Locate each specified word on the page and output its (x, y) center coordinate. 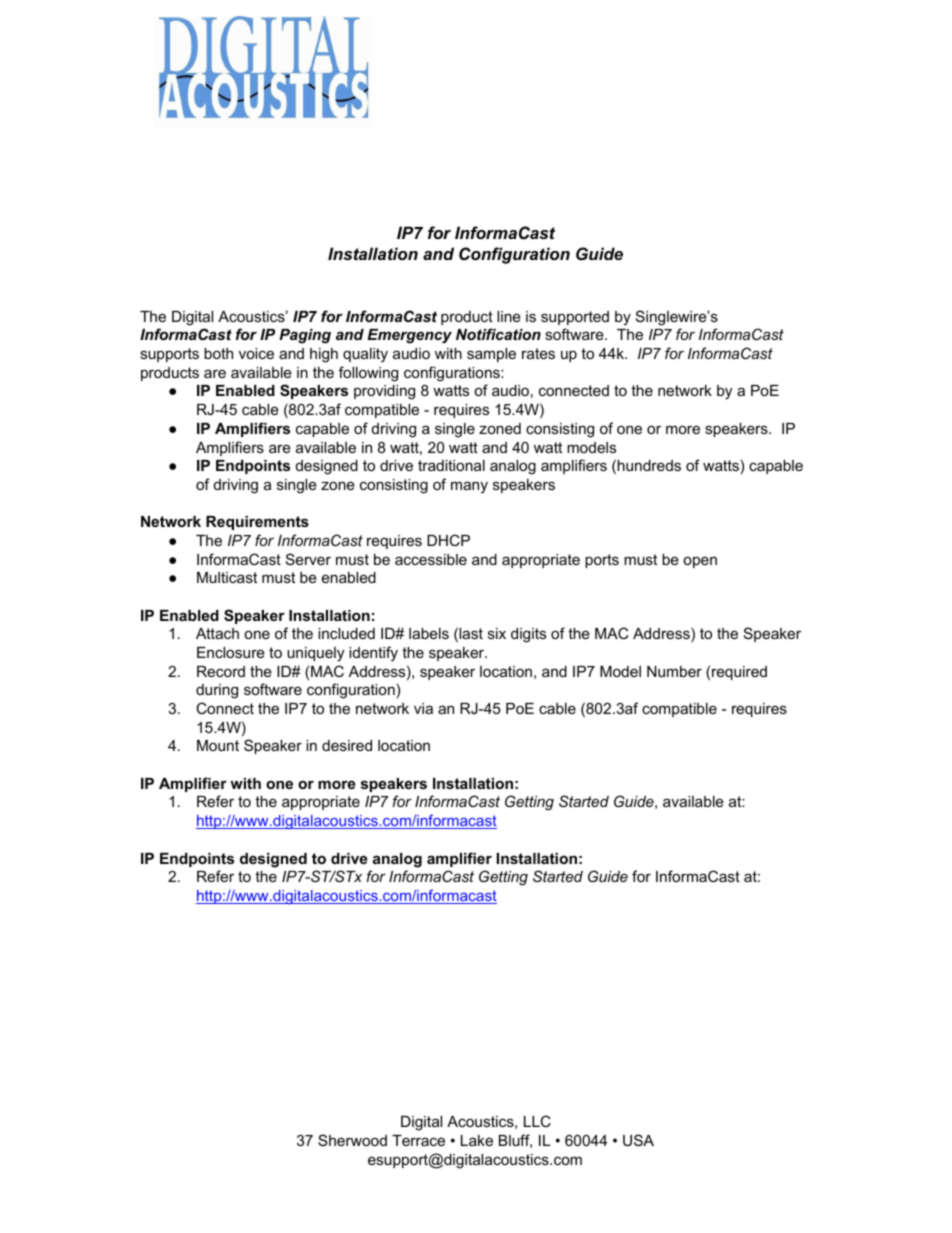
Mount (218, 745)
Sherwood (352, 1140)
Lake (477, 1140)
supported (575, 318)
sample (491, 355)
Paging (305, 336)
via (423, 708)
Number (674, 671)
